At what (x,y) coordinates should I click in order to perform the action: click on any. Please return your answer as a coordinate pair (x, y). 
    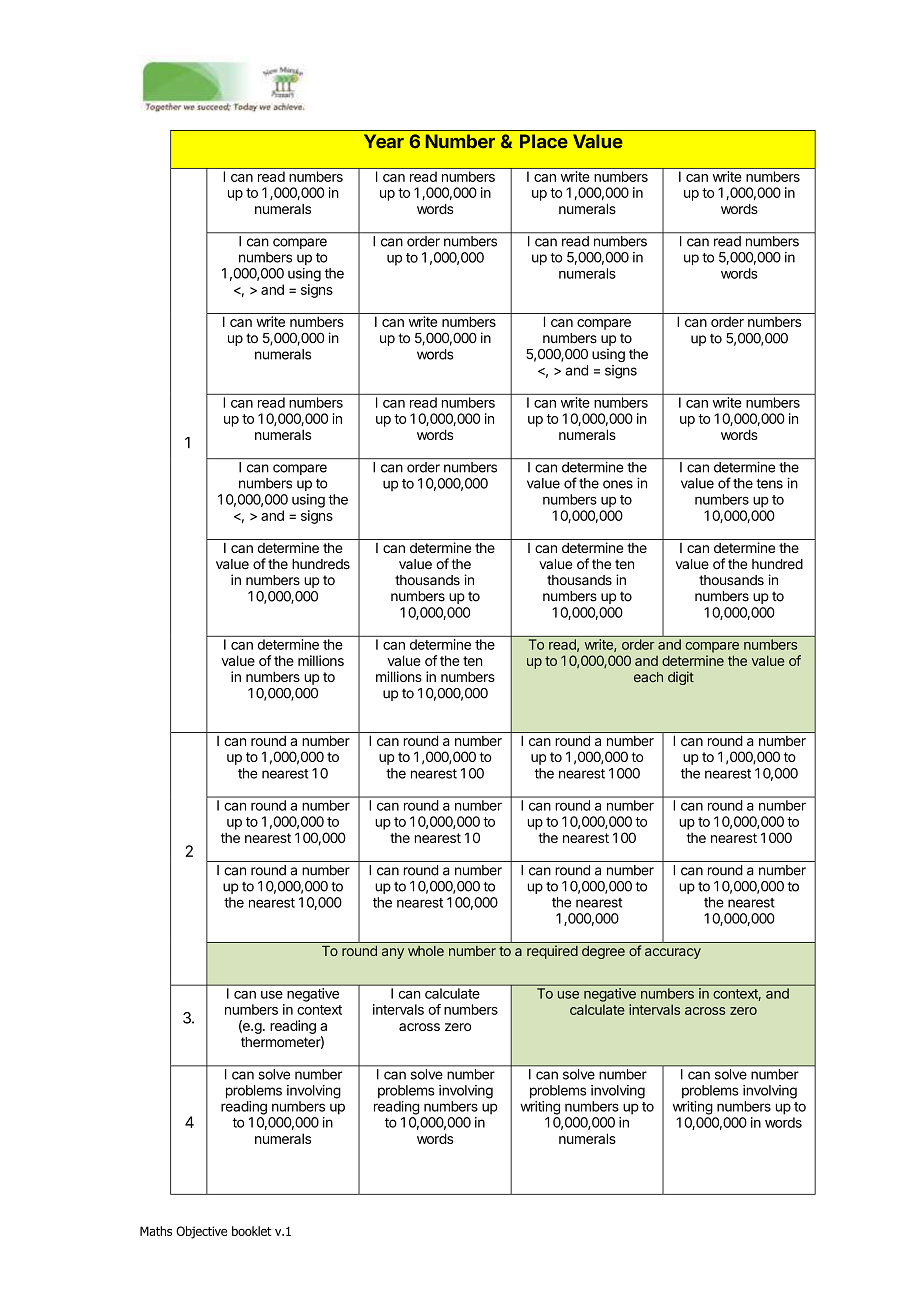
    Looking at the image, I should click on (393, 953).
